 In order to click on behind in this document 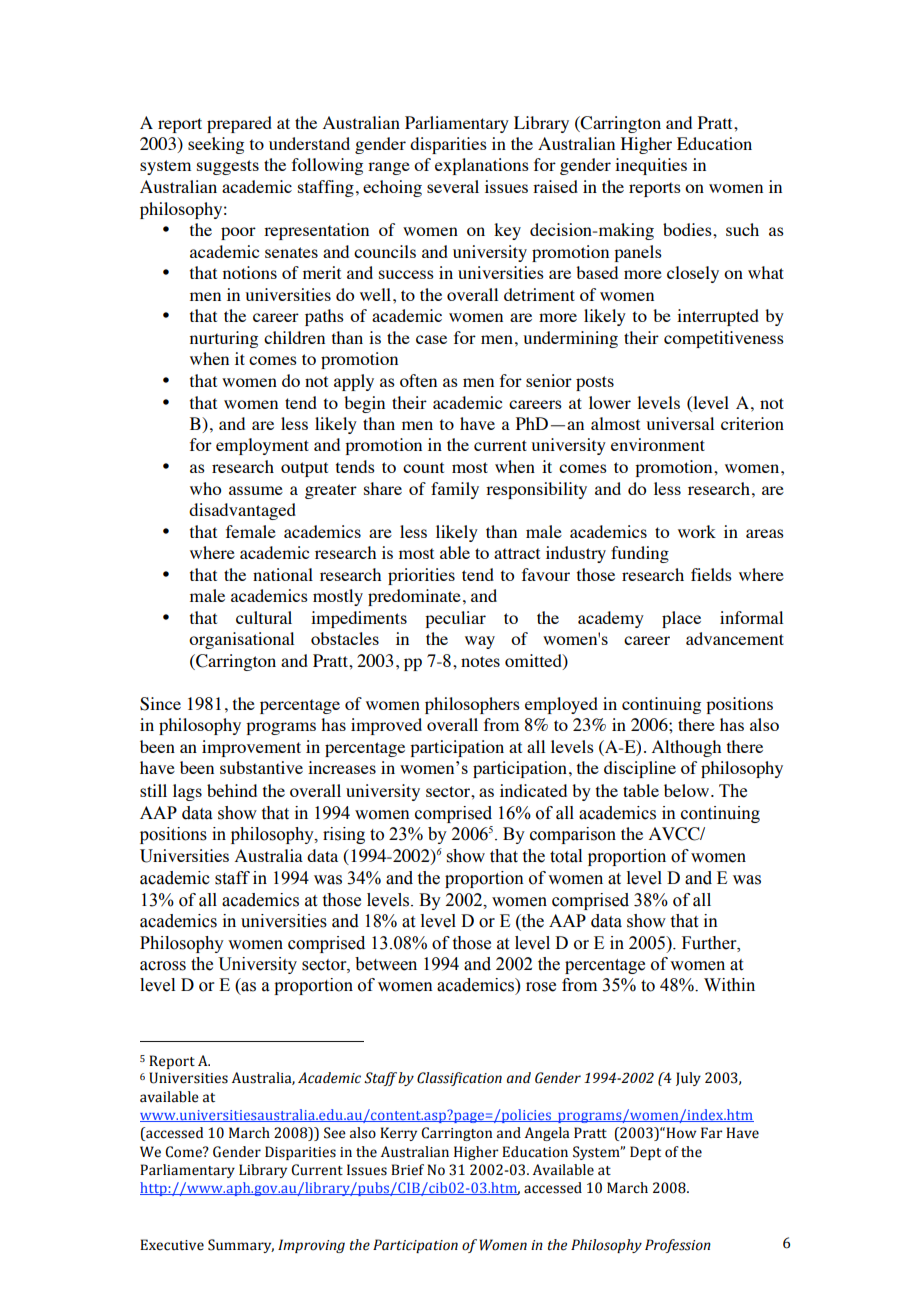, I will do `click(232, 790)`.
